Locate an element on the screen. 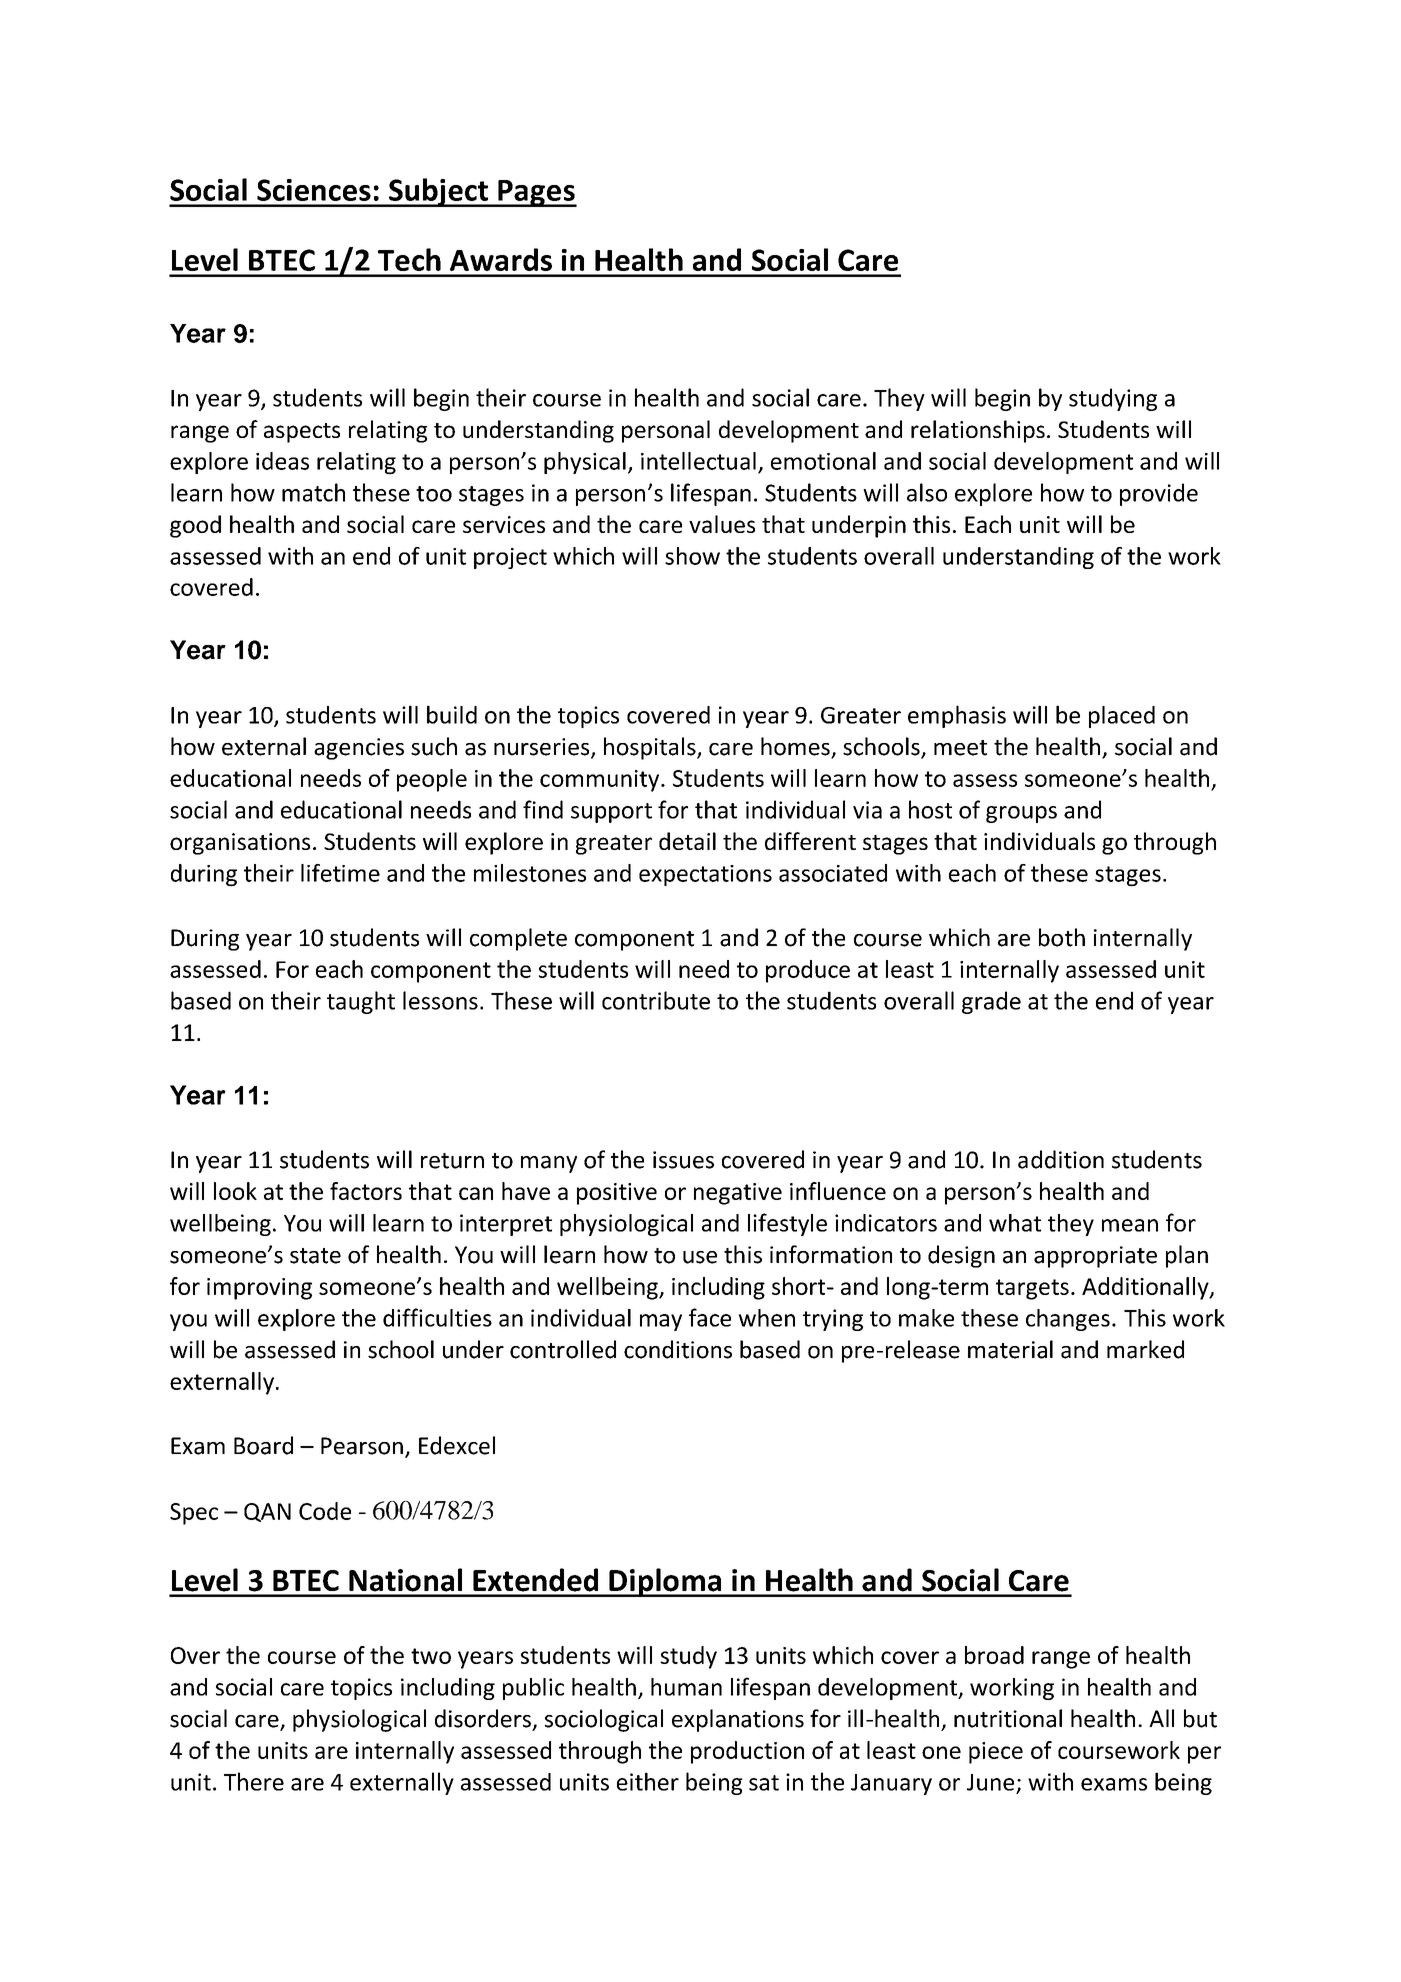  placed is located at coordinates (1122, 717).
